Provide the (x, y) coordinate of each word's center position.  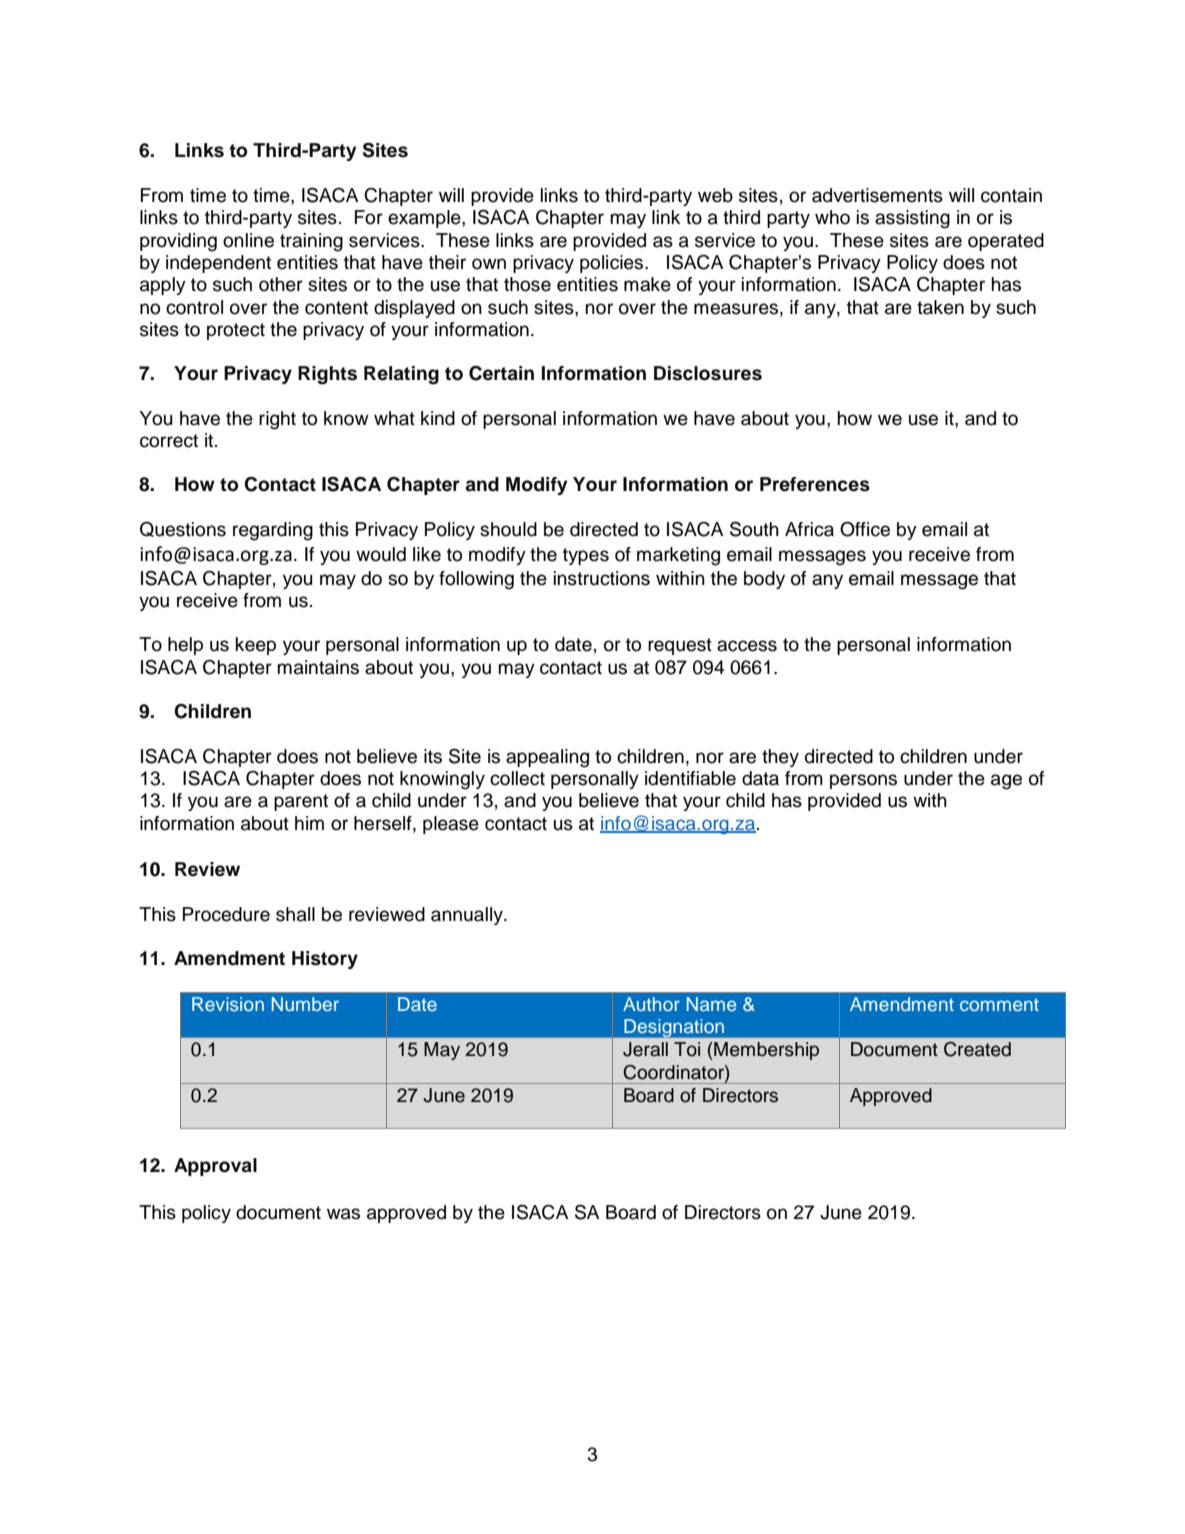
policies (613, 264)
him (309, 823)
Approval (215, 1167)
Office (865, 529)
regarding (273, 531)
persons (863, 781)
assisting (912, 219)
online (248, 240)
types (586, 556)
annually (468, 916)
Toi (687, 1049)
